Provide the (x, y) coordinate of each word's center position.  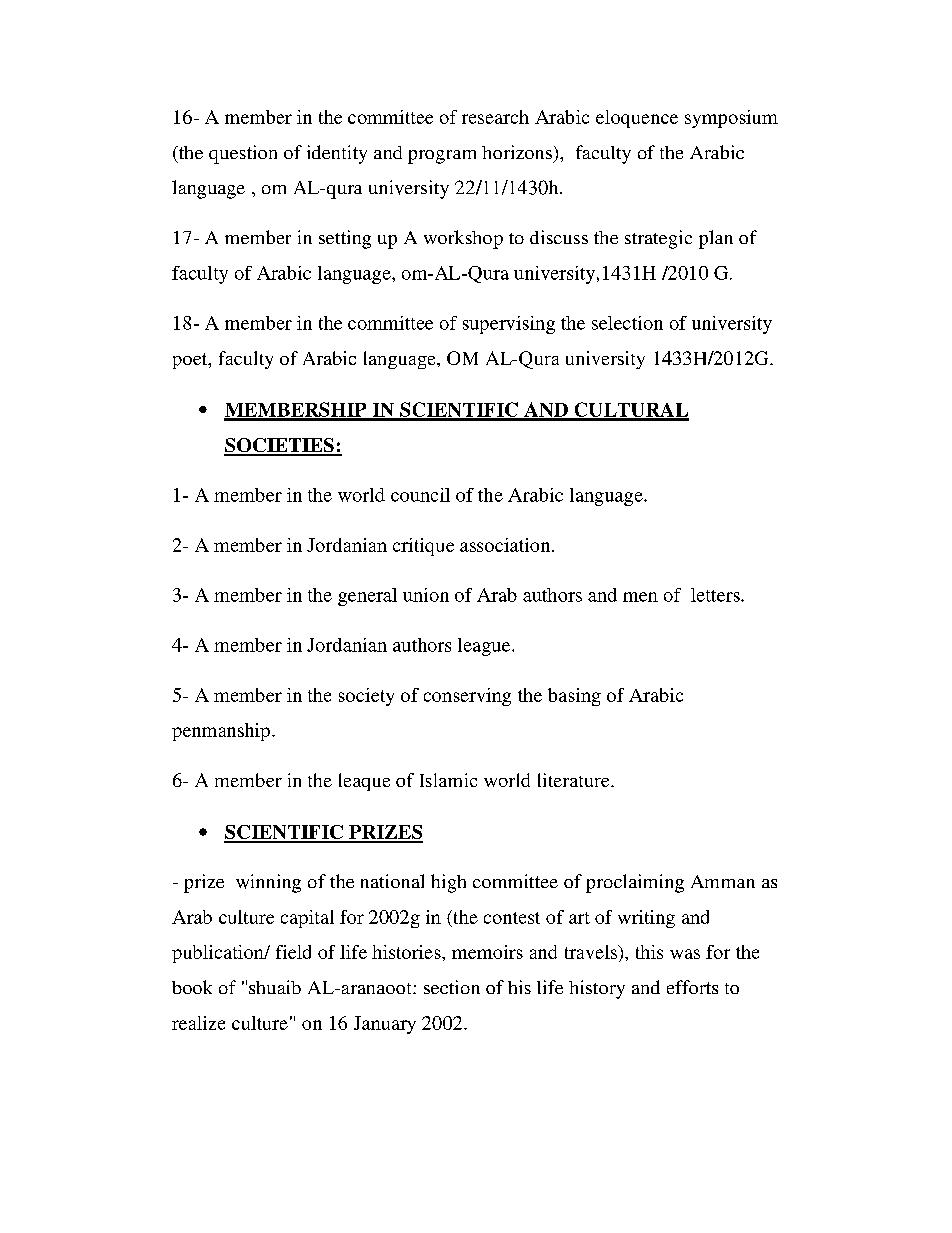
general (367, 597)
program (442, 157)
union (426, 595)
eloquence (637, 119)
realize (198, 1023)
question (243, 154)
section (452, 987)
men (640, 597)
